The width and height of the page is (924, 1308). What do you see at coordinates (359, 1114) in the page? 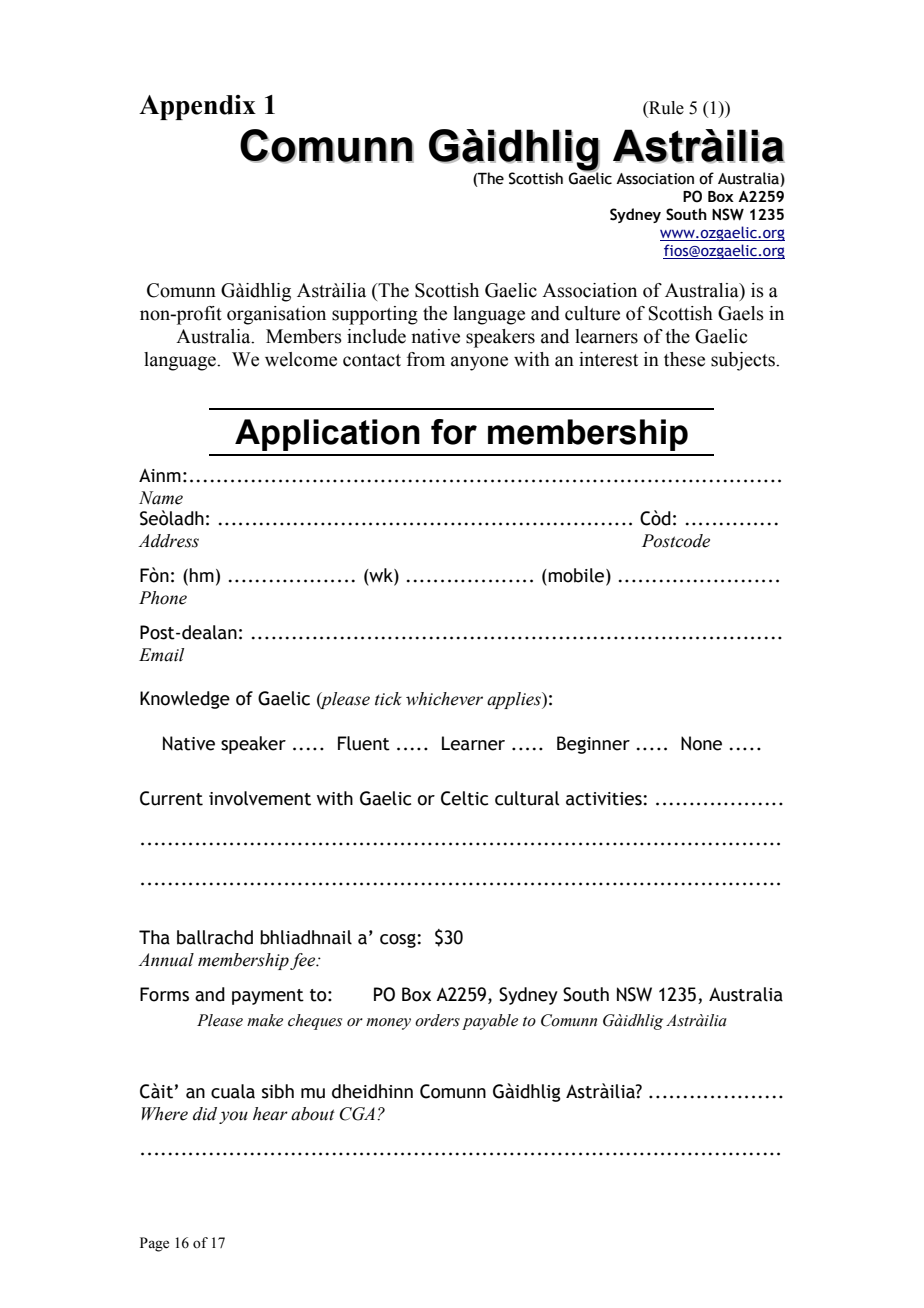
I see `CGA` at bounding box center [359, 1114].
